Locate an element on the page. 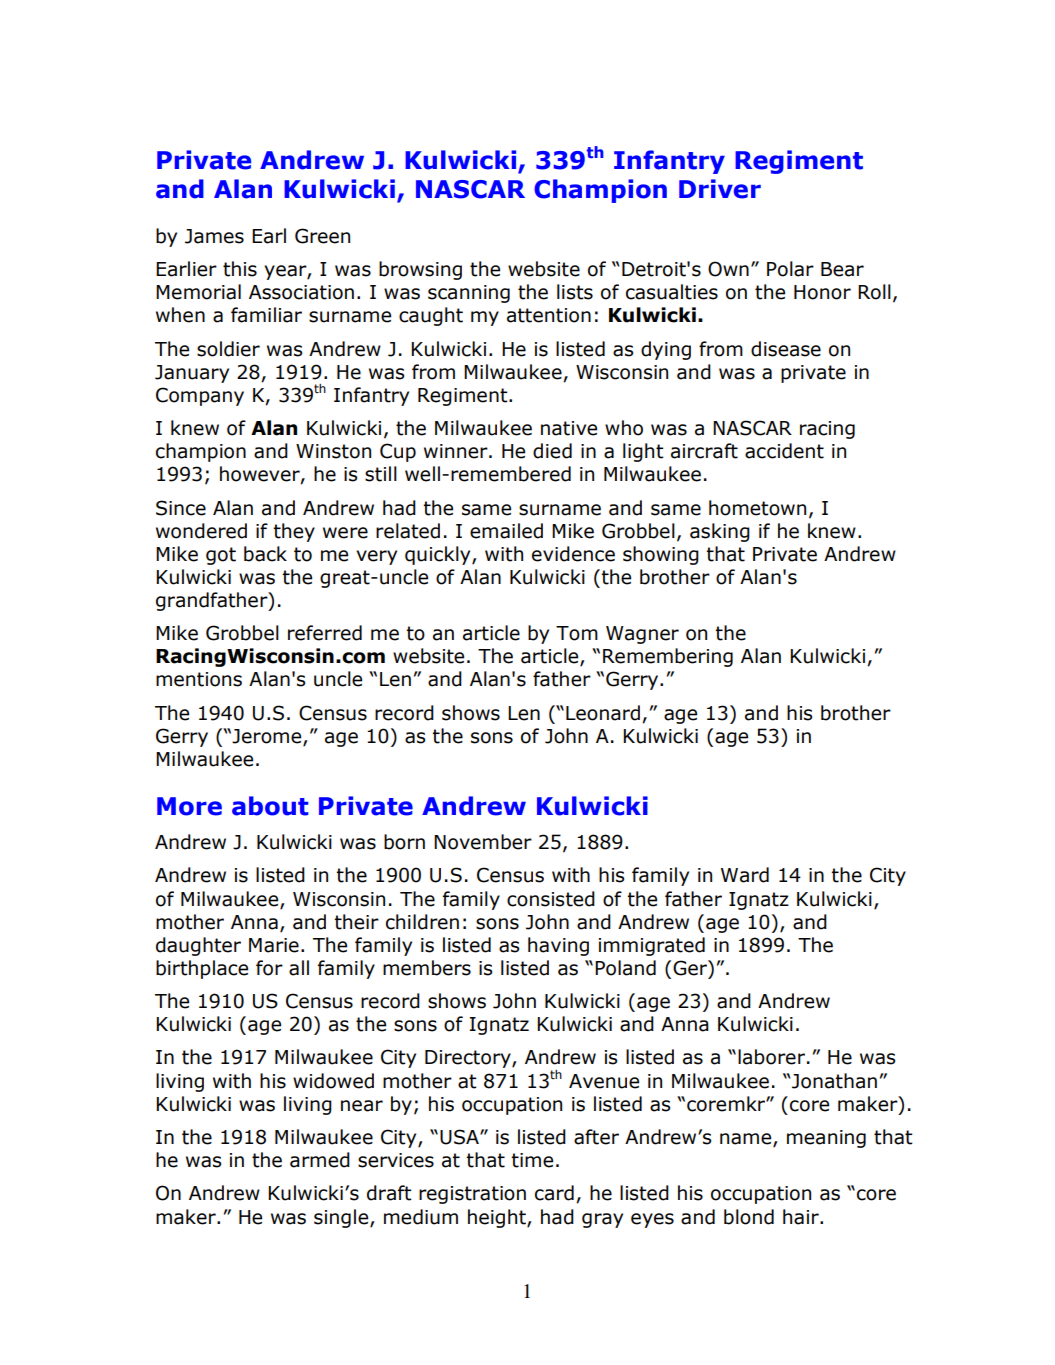  consisted is located at coordinates (551, 899).
